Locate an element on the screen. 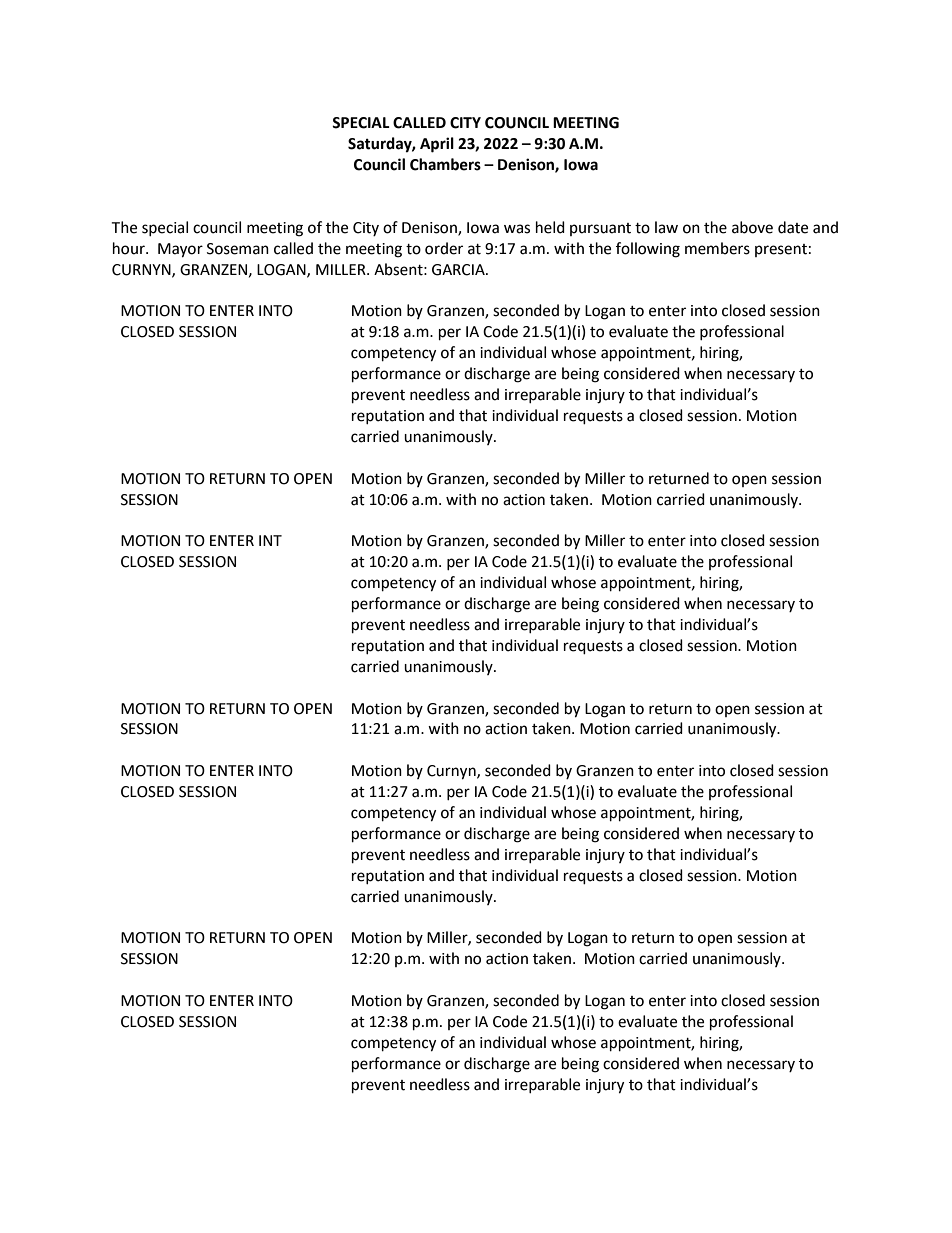  following is located at coordinates (648, 250).
